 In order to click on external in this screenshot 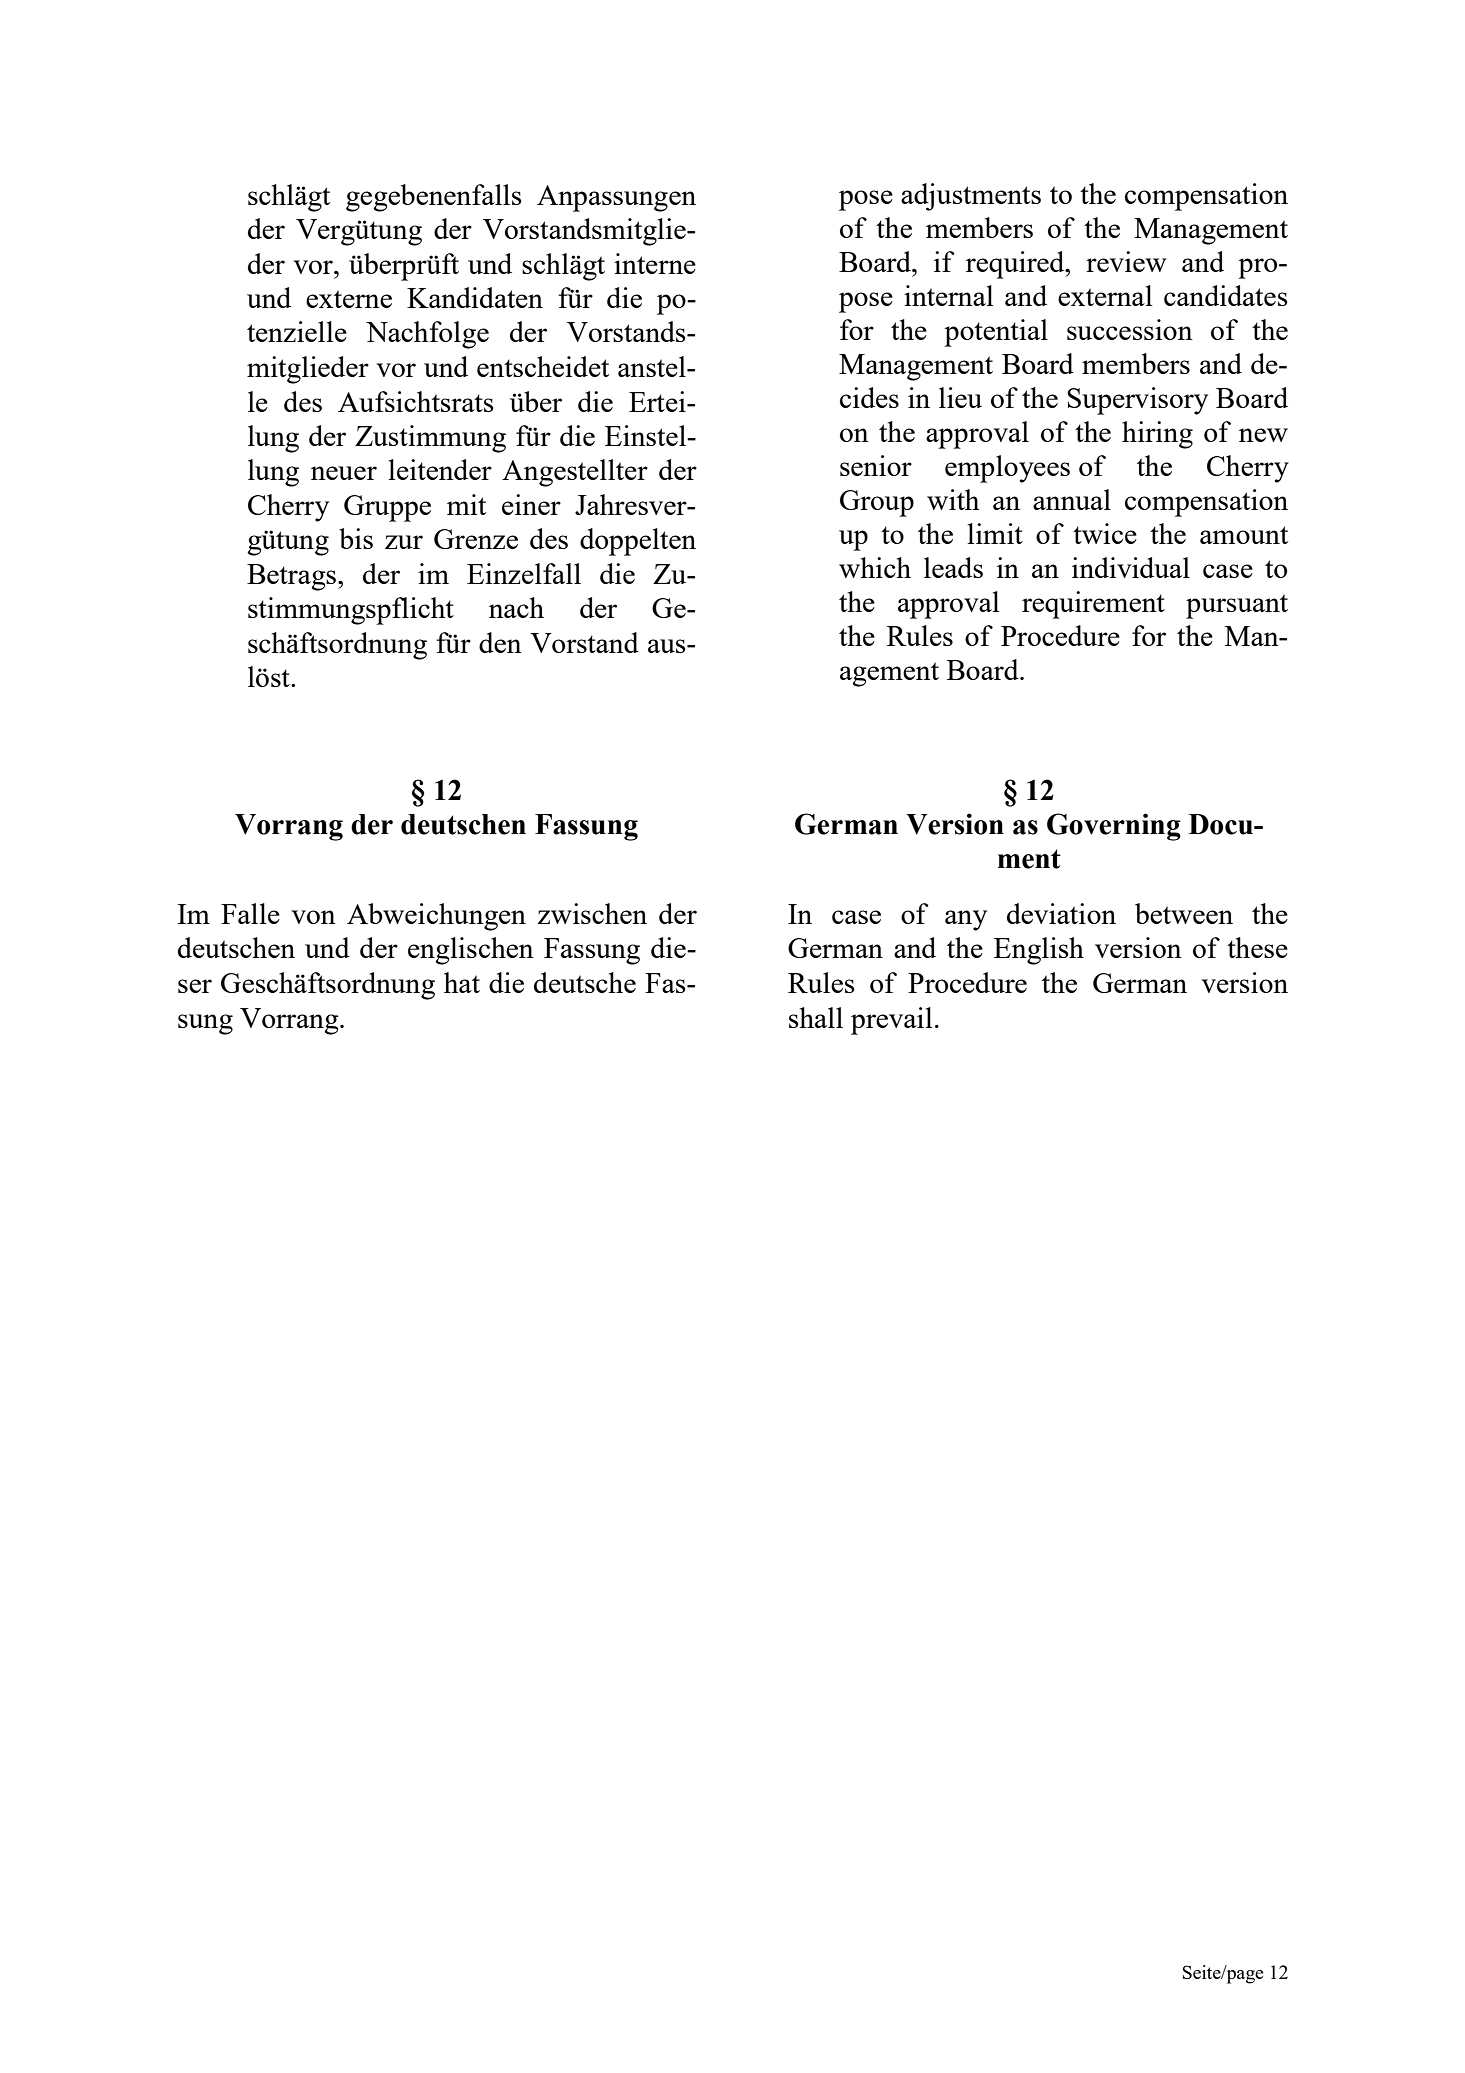, I will do `click(1105, 295)`.
